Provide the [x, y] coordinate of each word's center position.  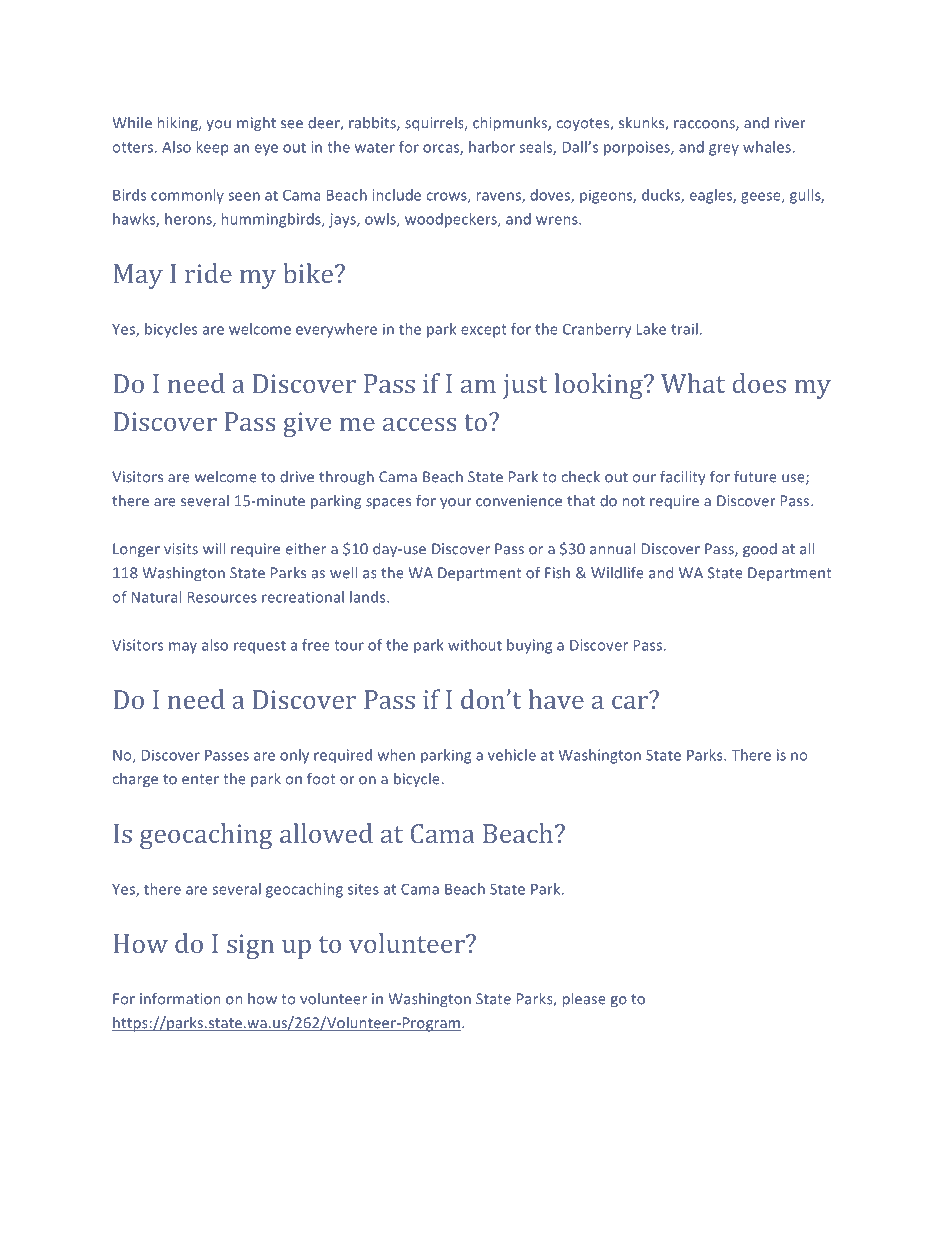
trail [684, 329]
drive [297, 477]
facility [682, 477]
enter [200, 779]
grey [724, 150]
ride [208, 273]
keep [213, 148]
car [631, 701]
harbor [492, 147]
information [180, 998]
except [484, 331]
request [260, 647]
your [455, 503]
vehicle [512, 755]
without [475, 645]
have [556, 699]
